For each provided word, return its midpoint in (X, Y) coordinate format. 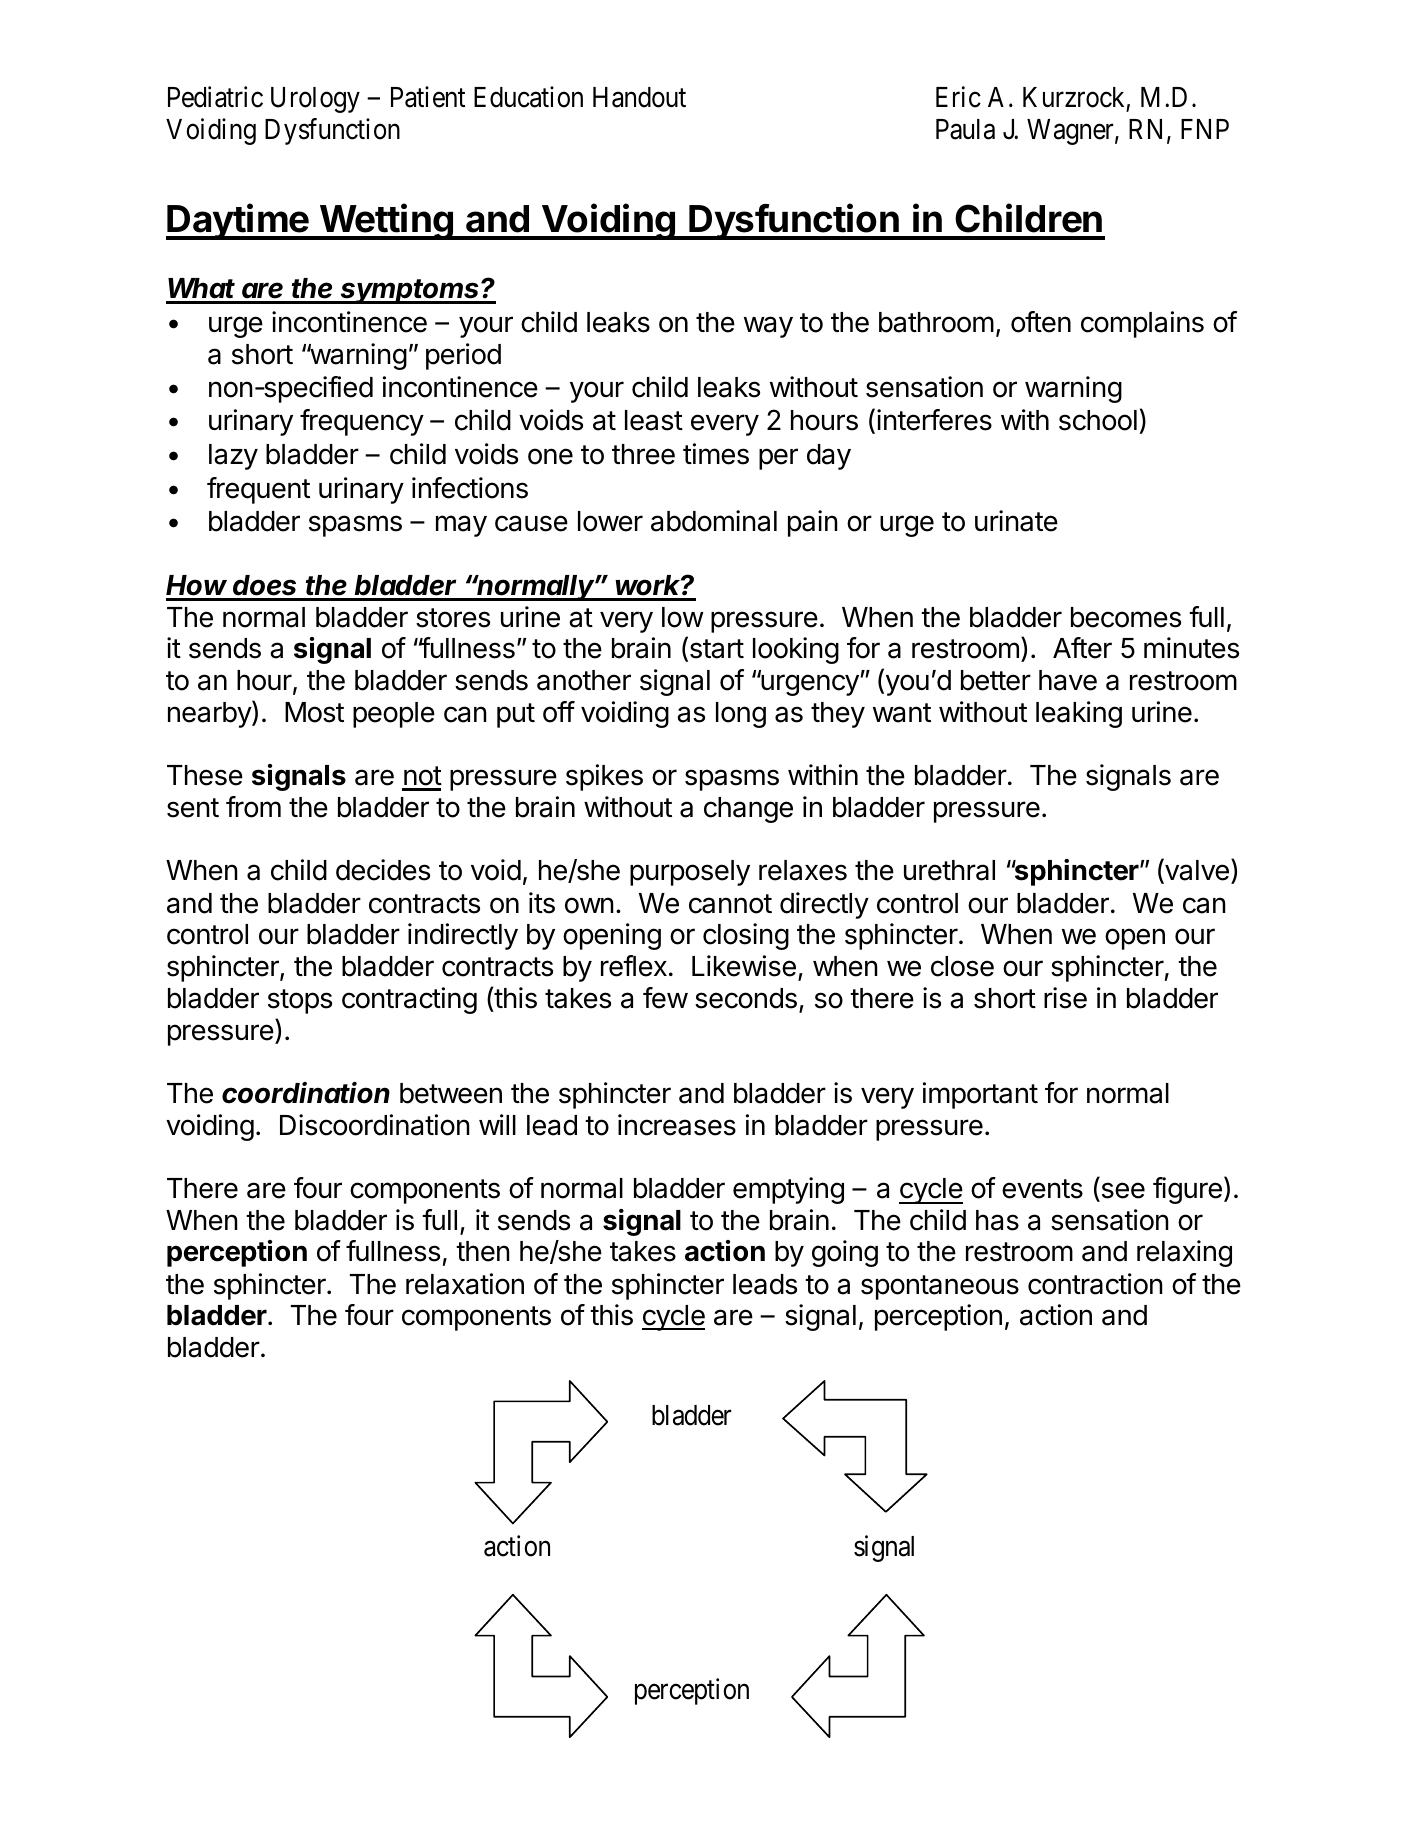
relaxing (1184, 1253)
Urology (315, 100)
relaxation (465, 1284)
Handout (639, 97)
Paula (965, 129)
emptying (788, 1190)
